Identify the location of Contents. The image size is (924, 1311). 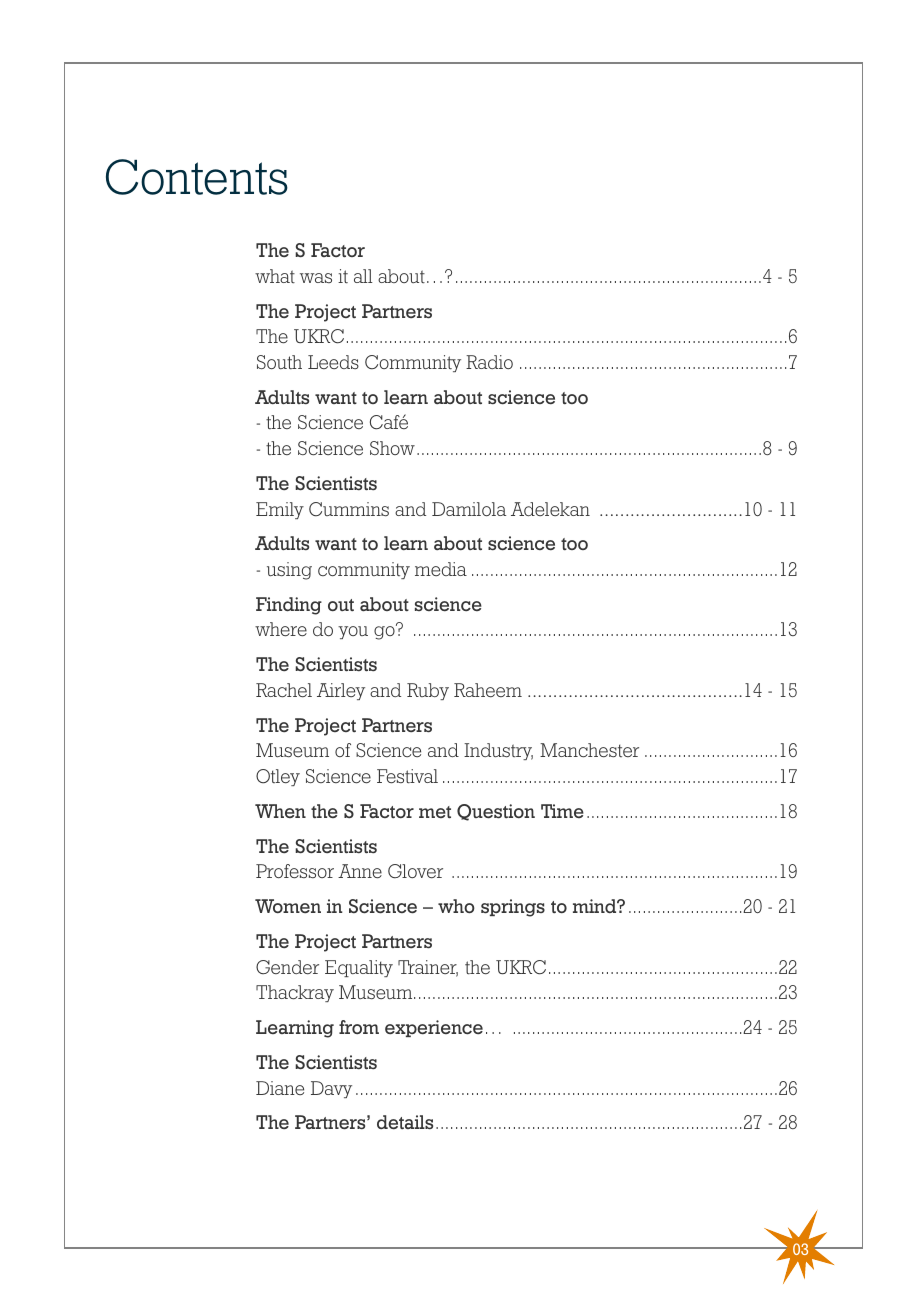
(197, 177).
